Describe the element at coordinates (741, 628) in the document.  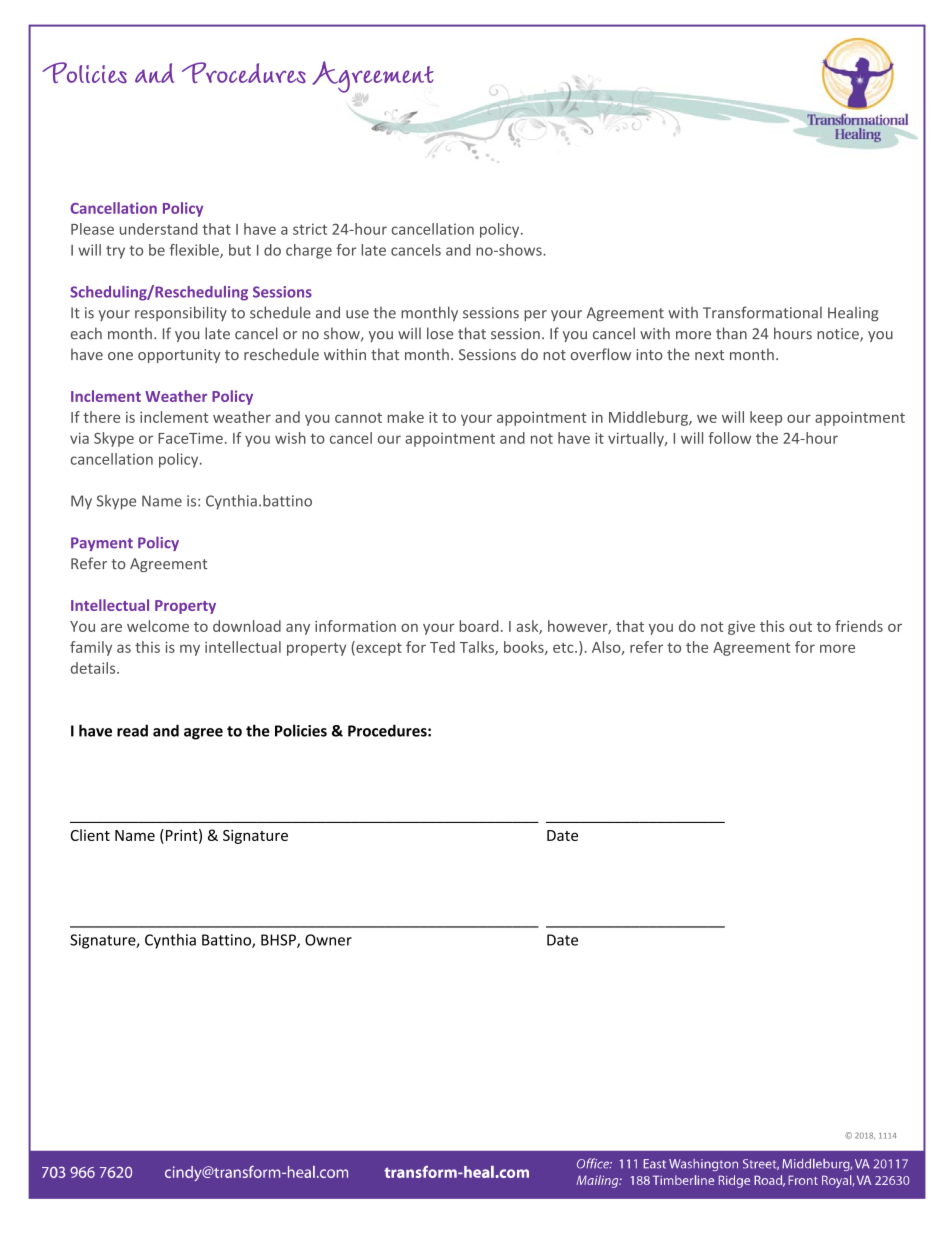
I see `give` at that location.
